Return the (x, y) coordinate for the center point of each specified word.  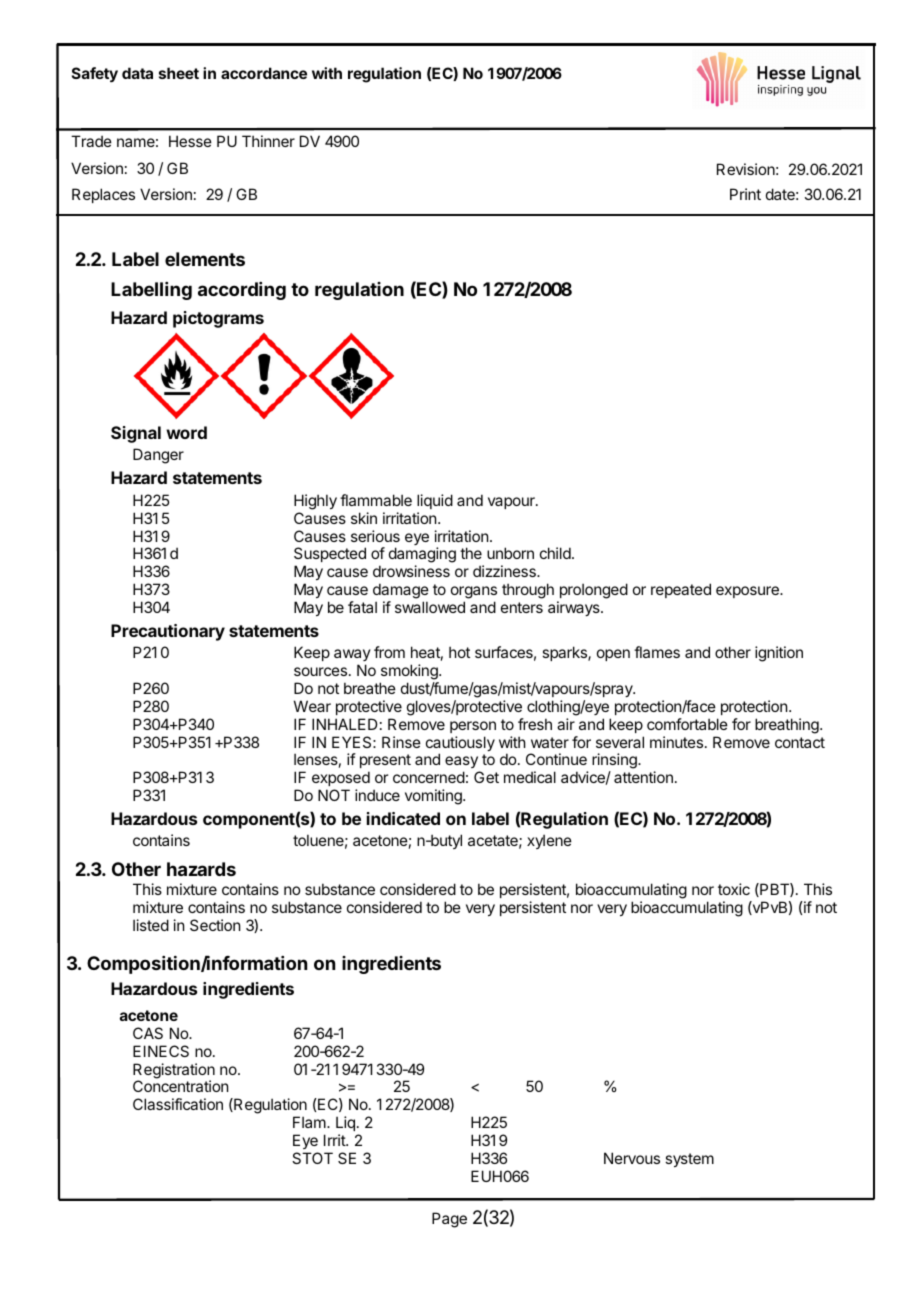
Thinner (268, 141)
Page (449, 1220)
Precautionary (168, 632)
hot (459, 652)
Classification (178, 1104)
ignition (779, 654)
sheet (179, 73)
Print (745, 194)
